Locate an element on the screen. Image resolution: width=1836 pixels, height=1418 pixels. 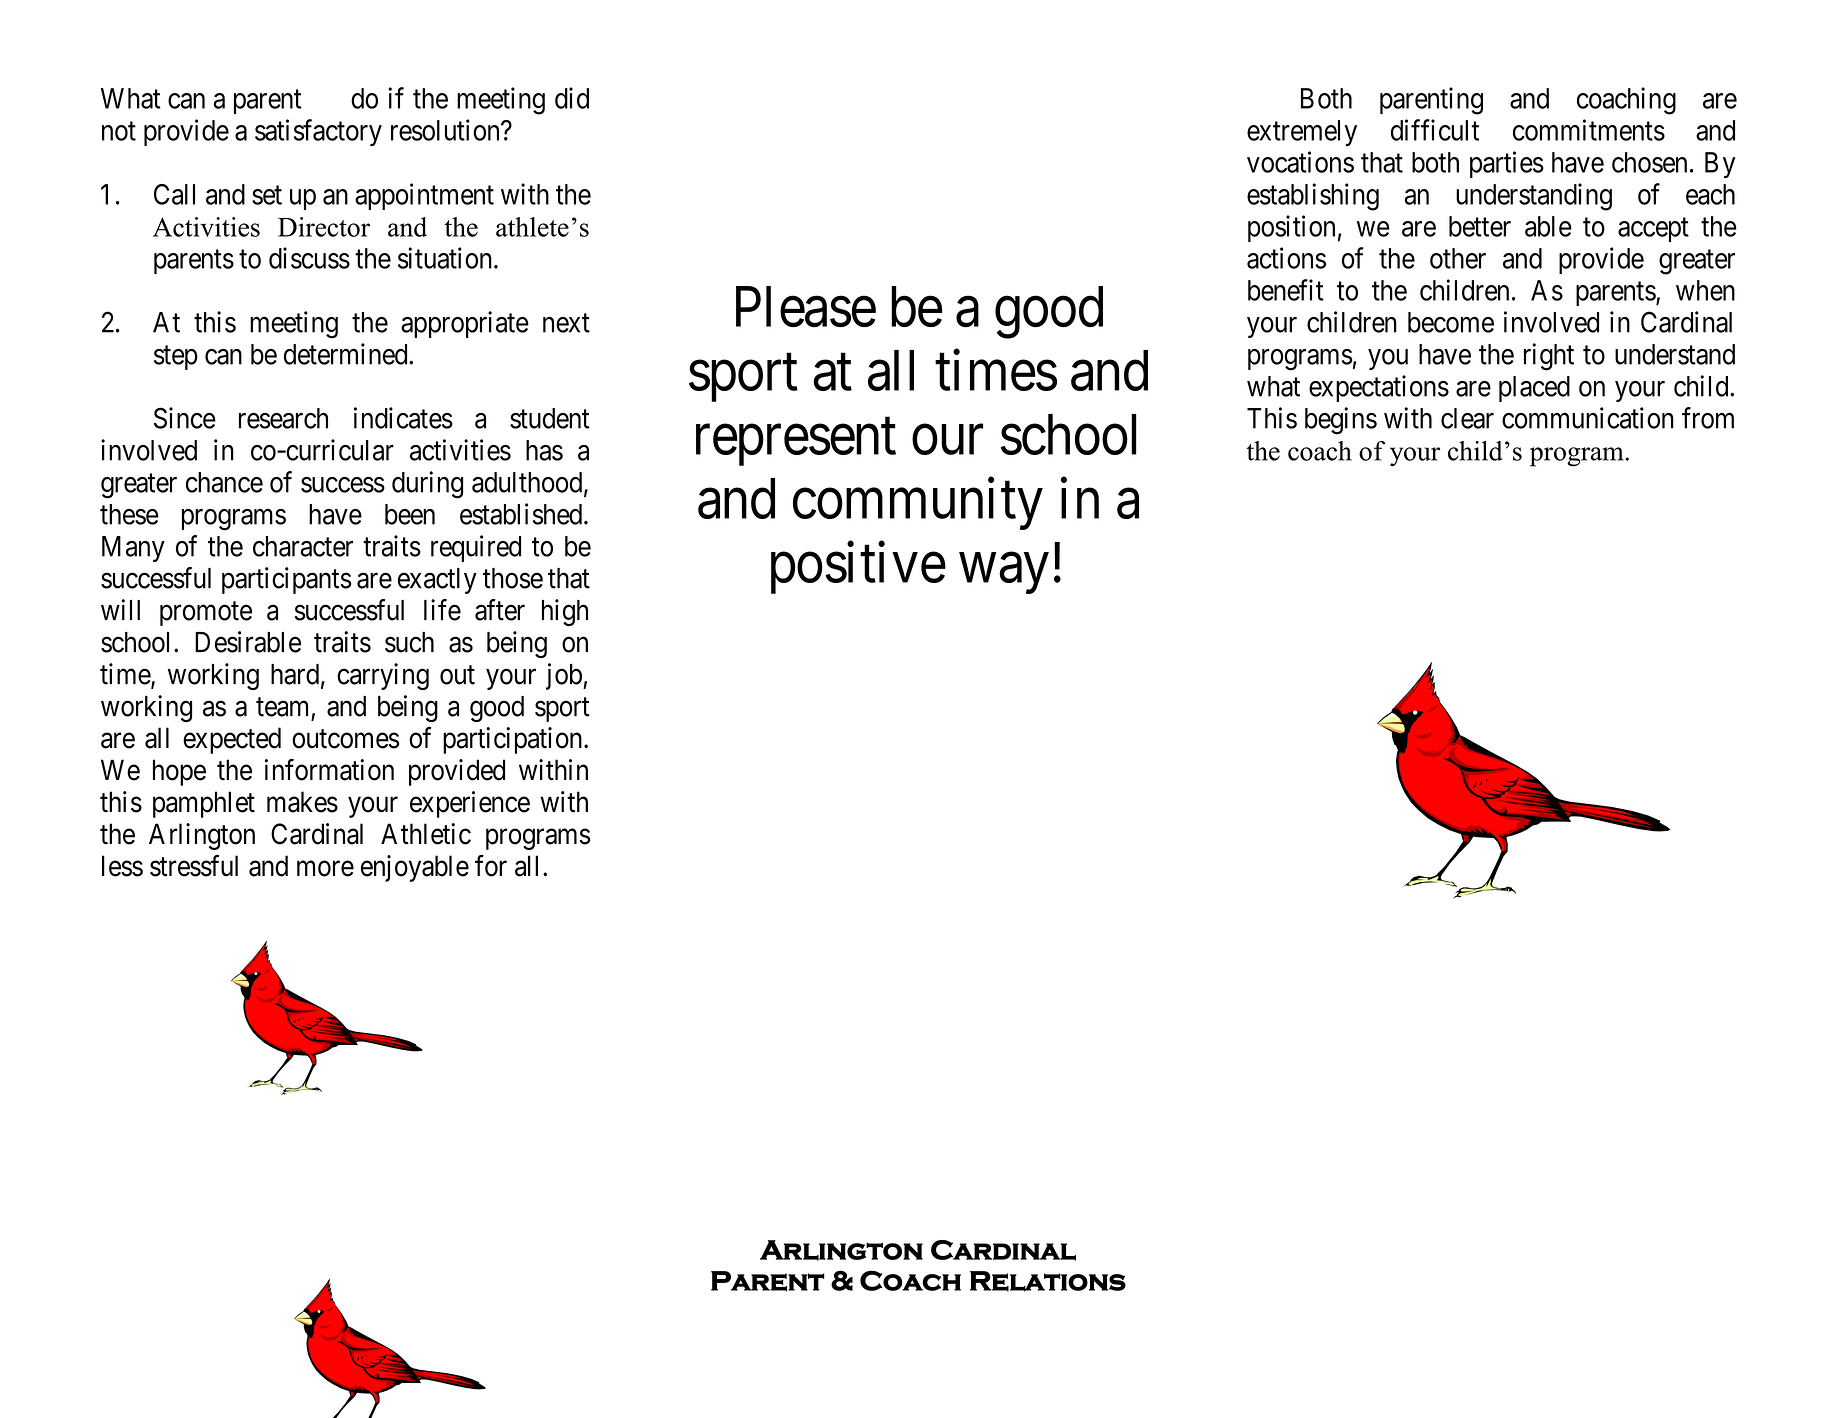
clear is located at coordinates (1467, 418).
